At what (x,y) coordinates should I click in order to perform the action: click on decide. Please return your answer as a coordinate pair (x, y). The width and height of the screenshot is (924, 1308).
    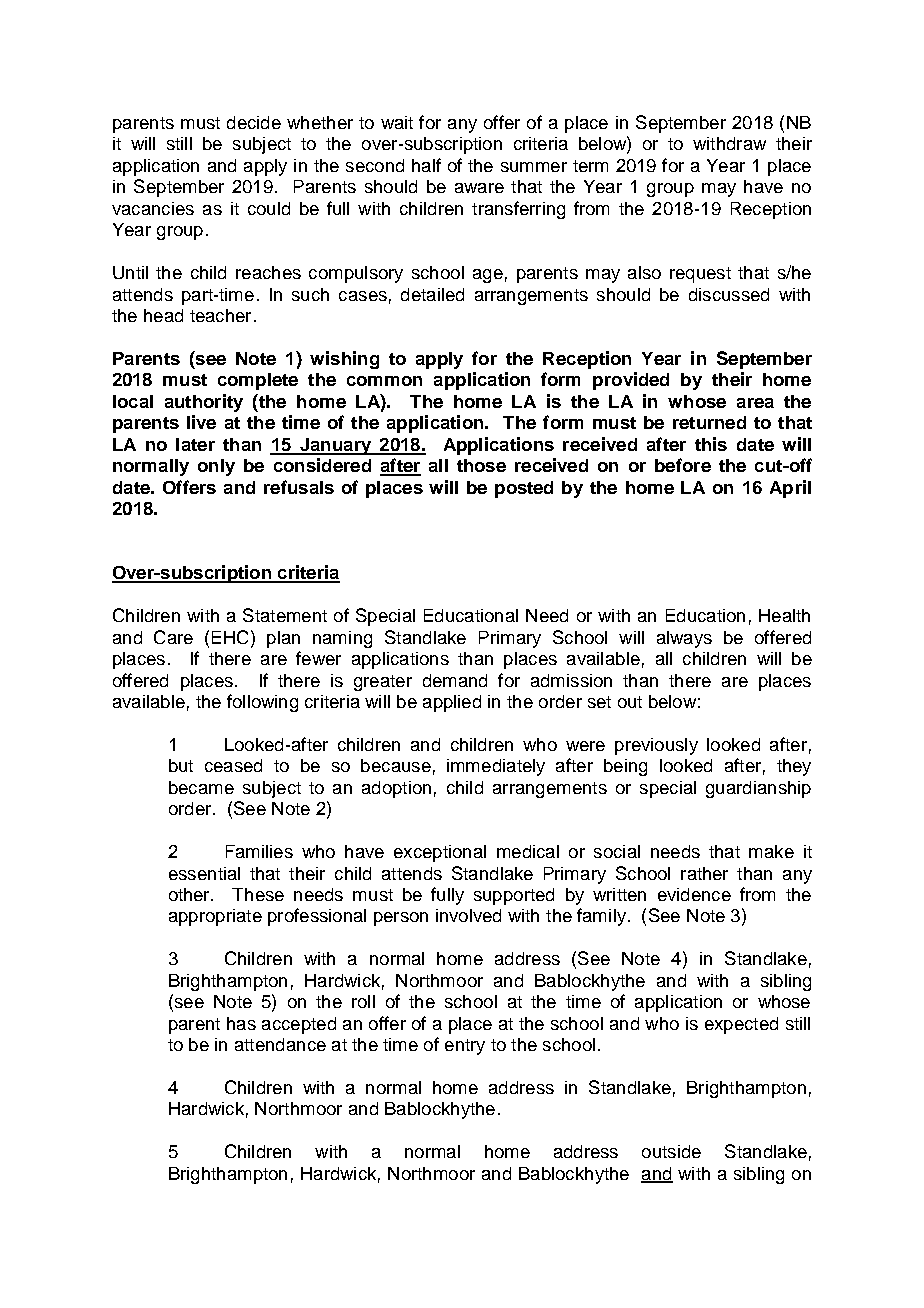
    Looking at the image, I should click on (254, 122).
